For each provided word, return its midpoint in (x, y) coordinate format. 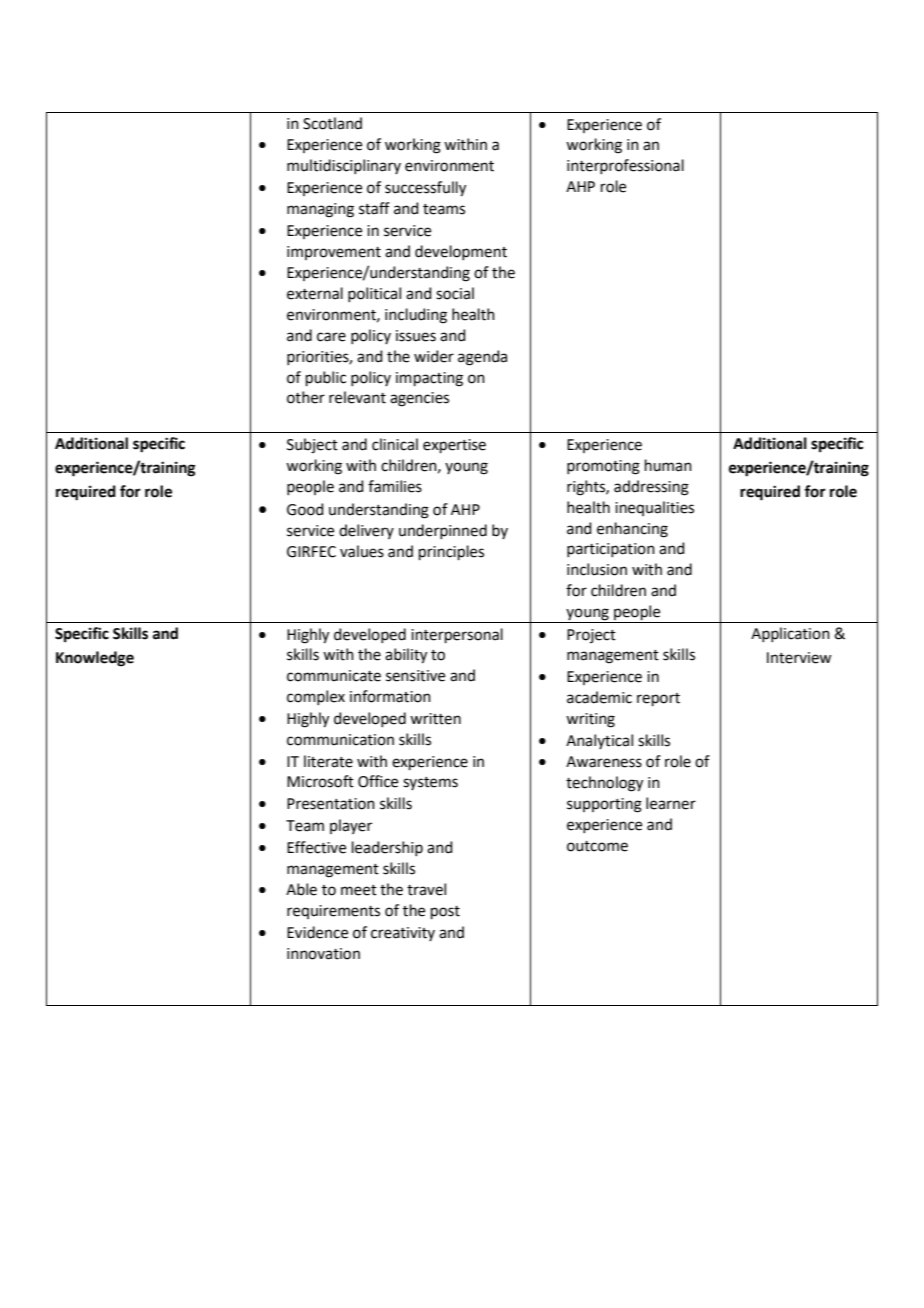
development (461, 252)
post (445, 912)
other (306, 397)
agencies (419, 399)
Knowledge (95, 659)
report (658, 699)
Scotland (332, 123)
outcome (597, 846)
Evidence (317, 932)
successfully (425, 189)
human (668, 465)
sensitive (415, 676)
